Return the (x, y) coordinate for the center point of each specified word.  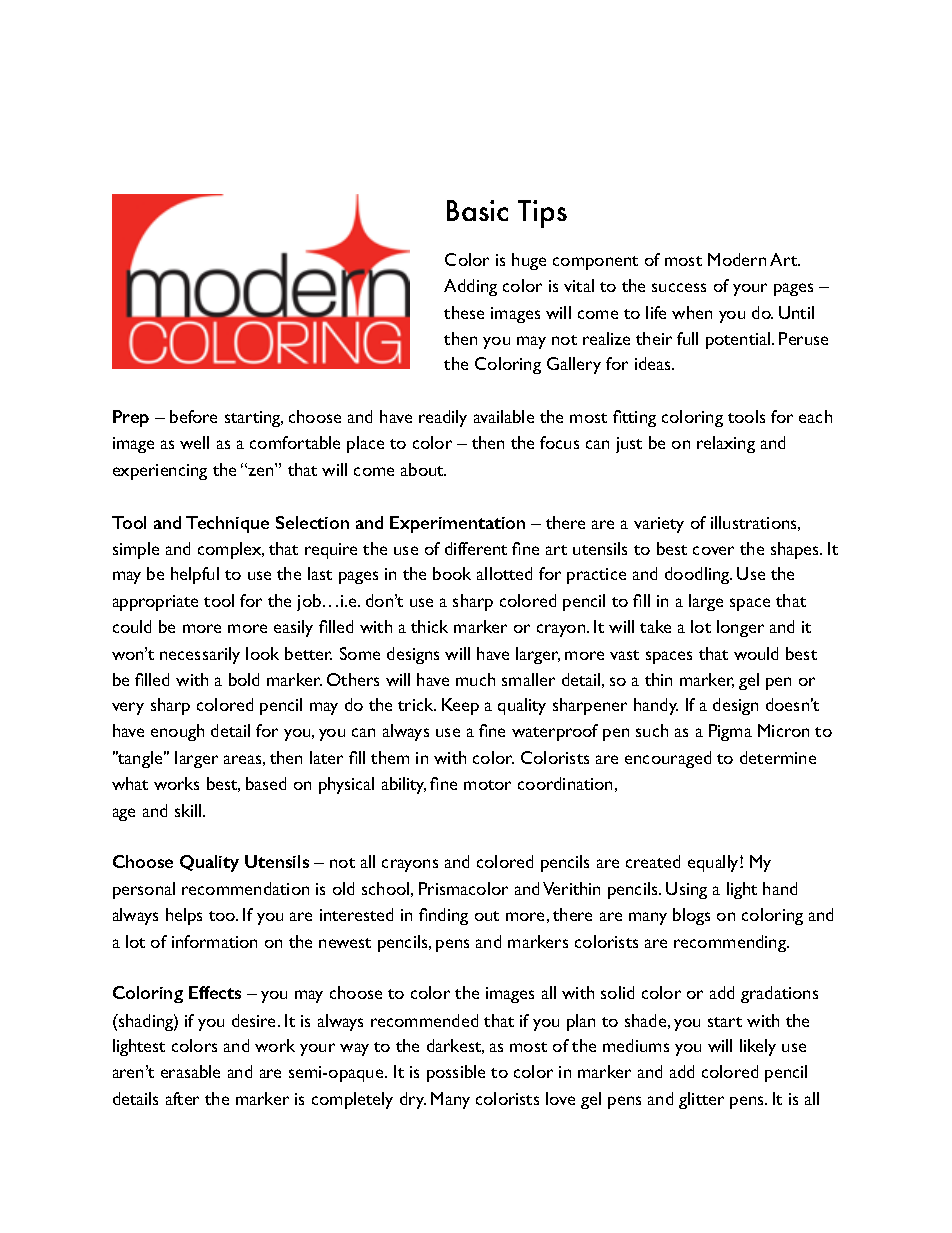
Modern (737, 259)
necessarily (200, 655)
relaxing (726, 444)
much (475, 679)
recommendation (245, 888)
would (756, 653)
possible (456, 1073)
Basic (477, 210)
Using (686, 890)
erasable (190, 1071)
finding (443, 916)
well (194, 442)
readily (443, 418)
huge (529, 261)
